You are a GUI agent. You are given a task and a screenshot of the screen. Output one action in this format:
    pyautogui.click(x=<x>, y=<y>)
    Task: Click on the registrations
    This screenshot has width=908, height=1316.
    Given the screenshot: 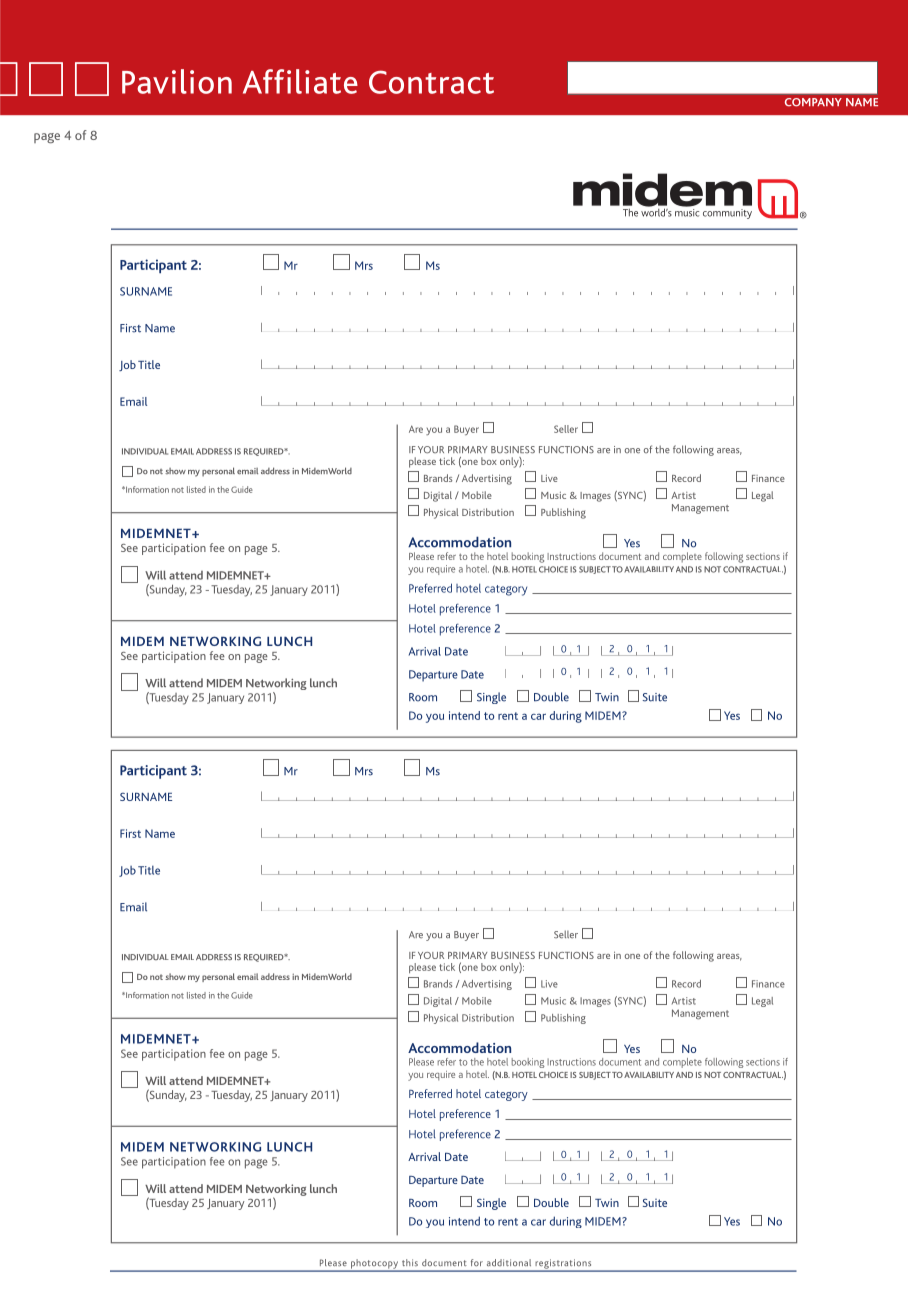 What is the action you would take?
    pyautogui.click(x=563, y=1265)
